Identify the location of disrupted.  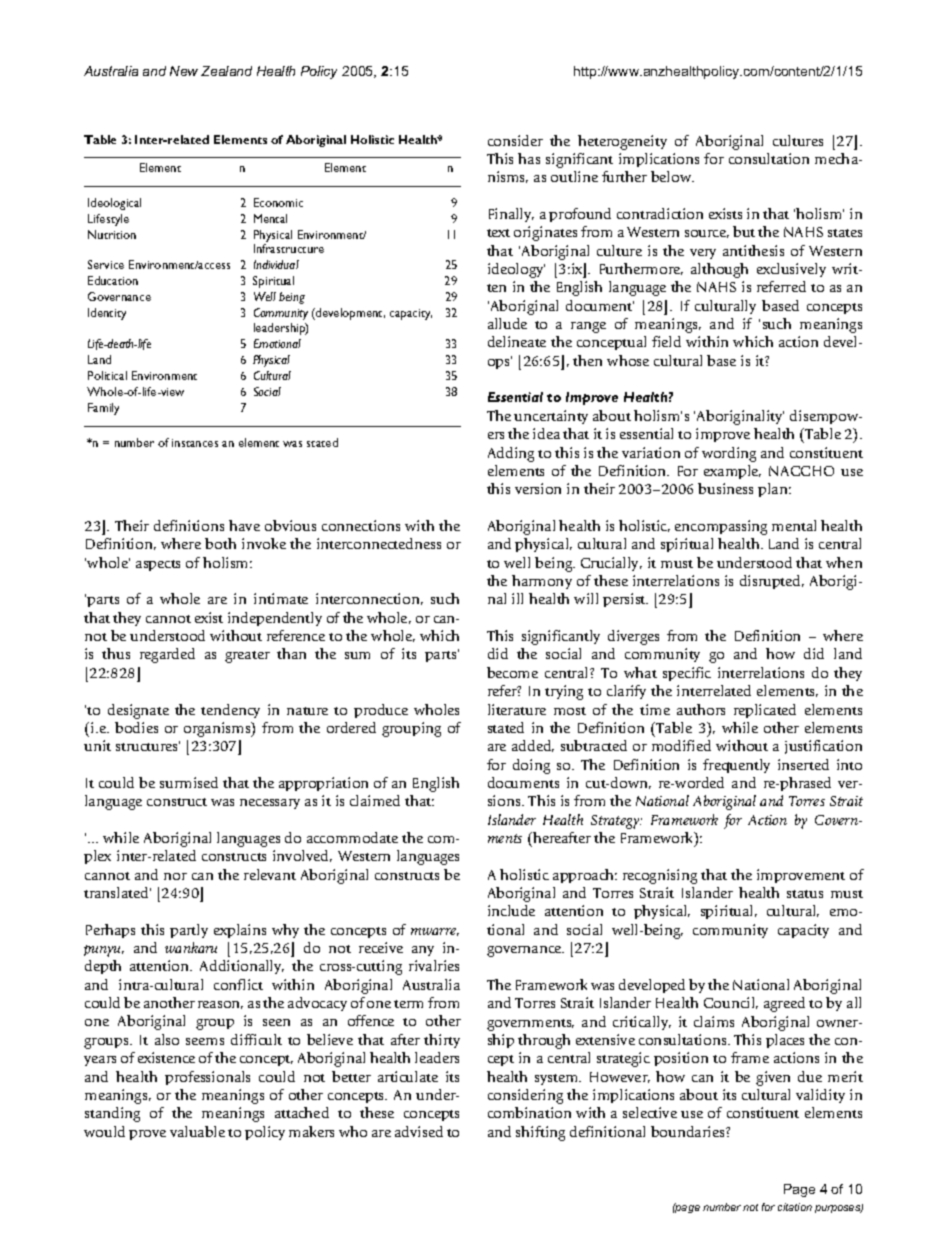
(772, 582).
